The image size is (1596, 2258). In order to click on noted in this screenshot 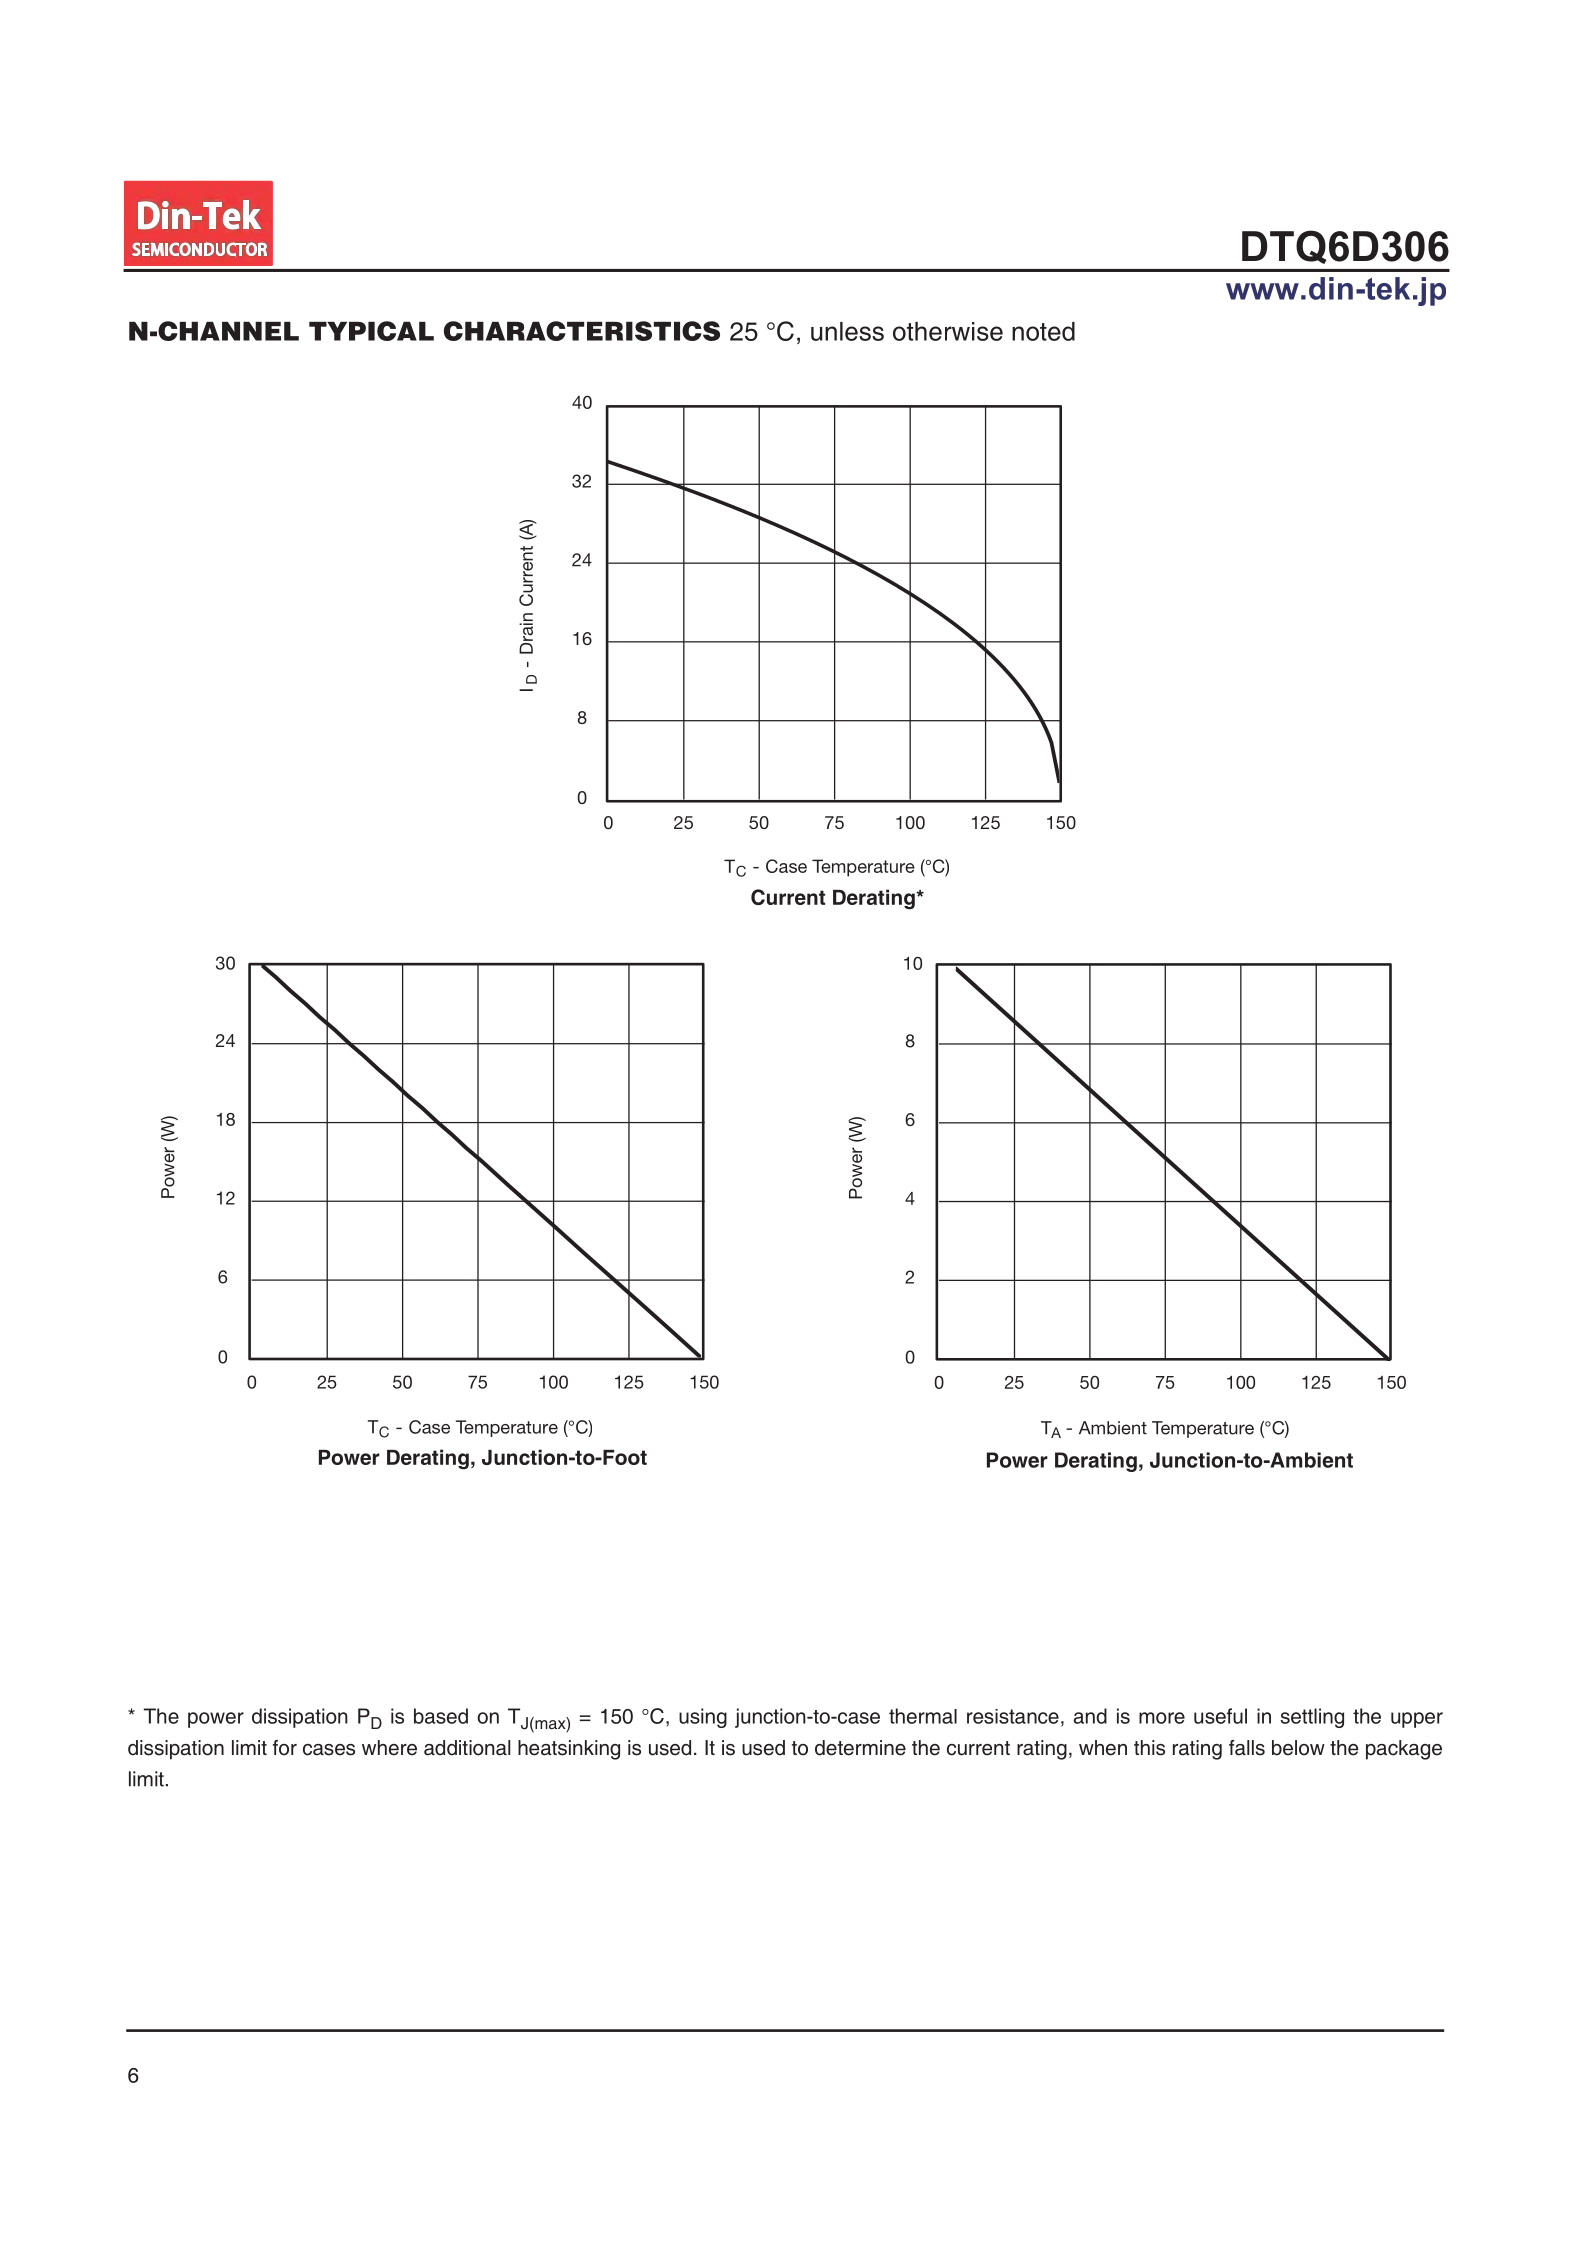, I will do `click(1043, 331)`.
